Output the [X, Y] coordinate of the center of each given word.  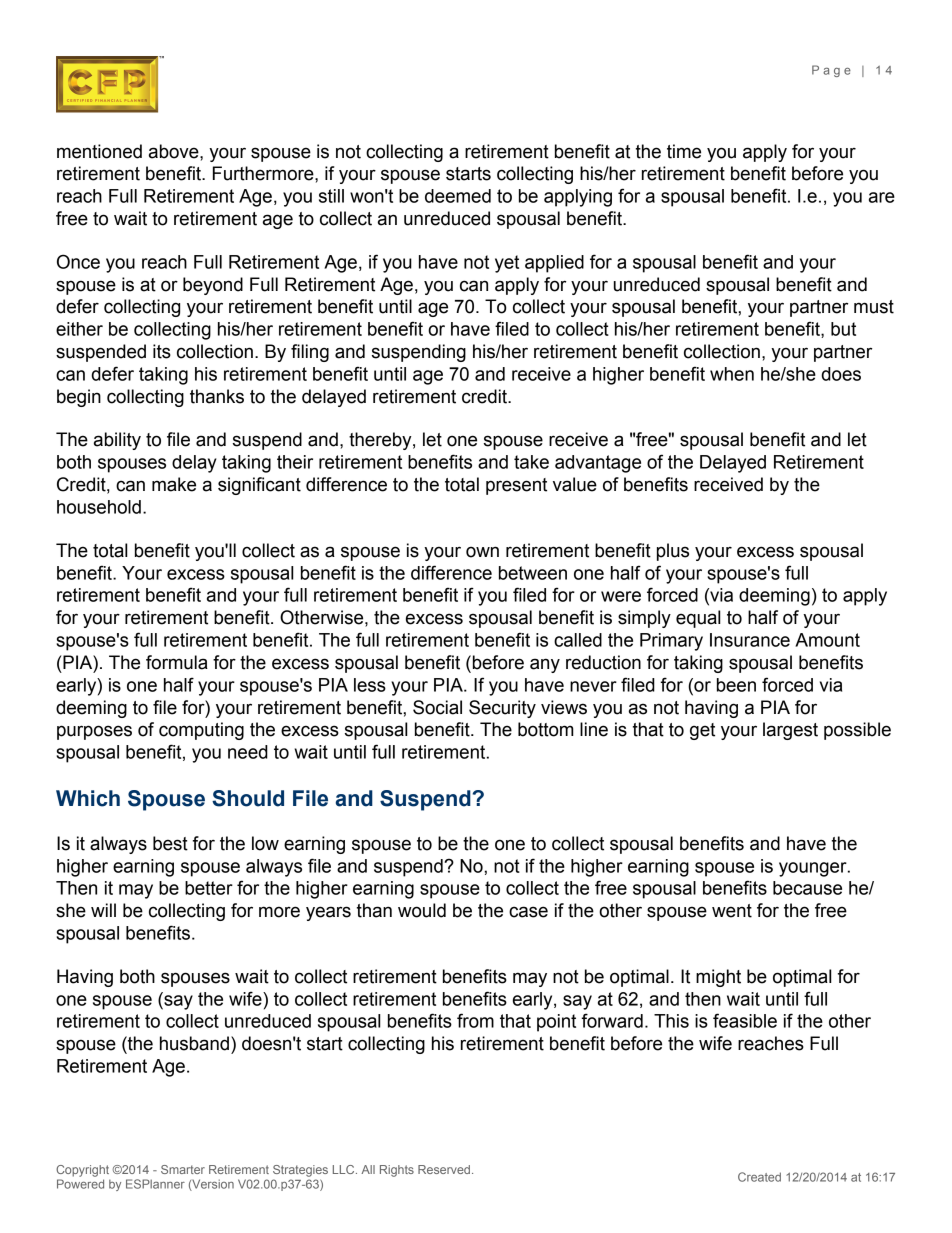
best [170, 843]
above [175, 151]
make [174, 484]
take [531, 462]
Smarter [183, 1169]
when [732, 374]
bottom [546, 729]
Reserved [444, 1169]
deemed [458, 196]
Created [759, 1177]
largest [790, 731]
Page [831, 71]
